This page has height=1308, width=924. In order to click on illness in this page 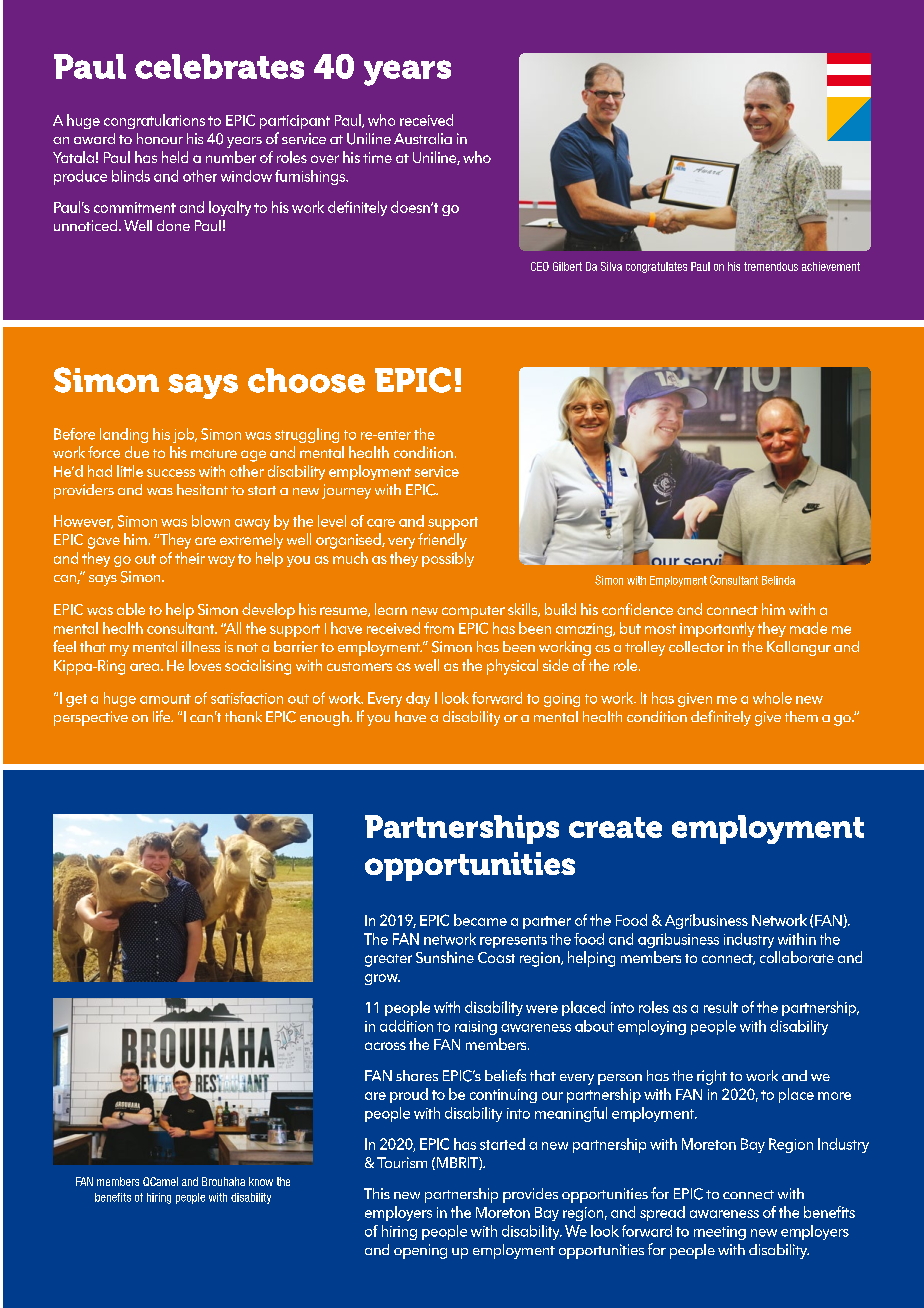, I will do `click(201, 646)`.
